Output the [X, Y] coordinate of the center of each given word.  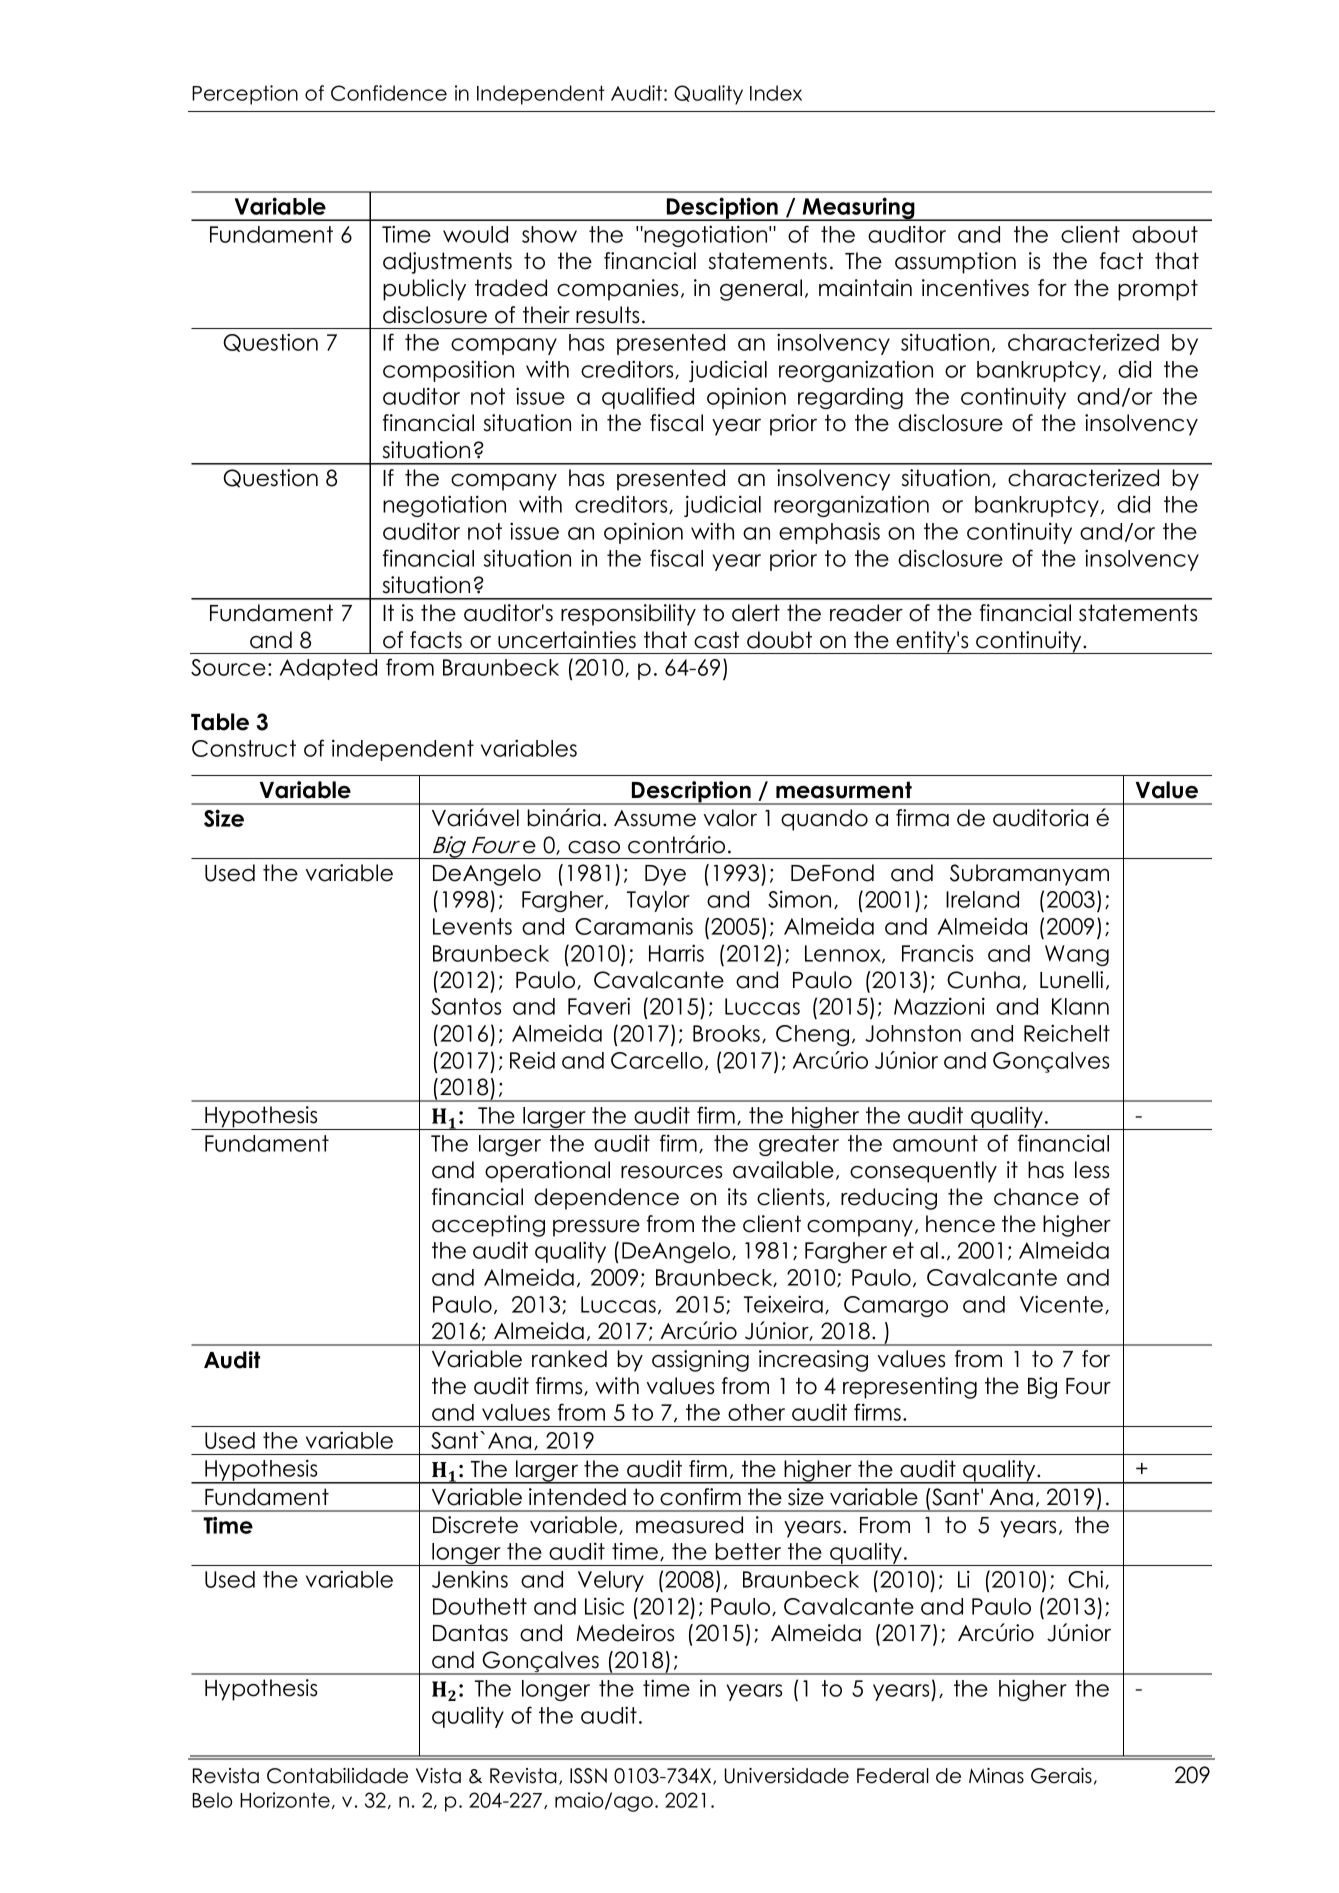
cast [716, 640]
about [1165, 234]
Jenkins [470, 1579]
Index [776, 93]
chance [1036, 1197]
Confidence [389, 93]
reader [866, 613]
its [737, 1197]
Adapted [328, 669]
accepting [488, 1226]
